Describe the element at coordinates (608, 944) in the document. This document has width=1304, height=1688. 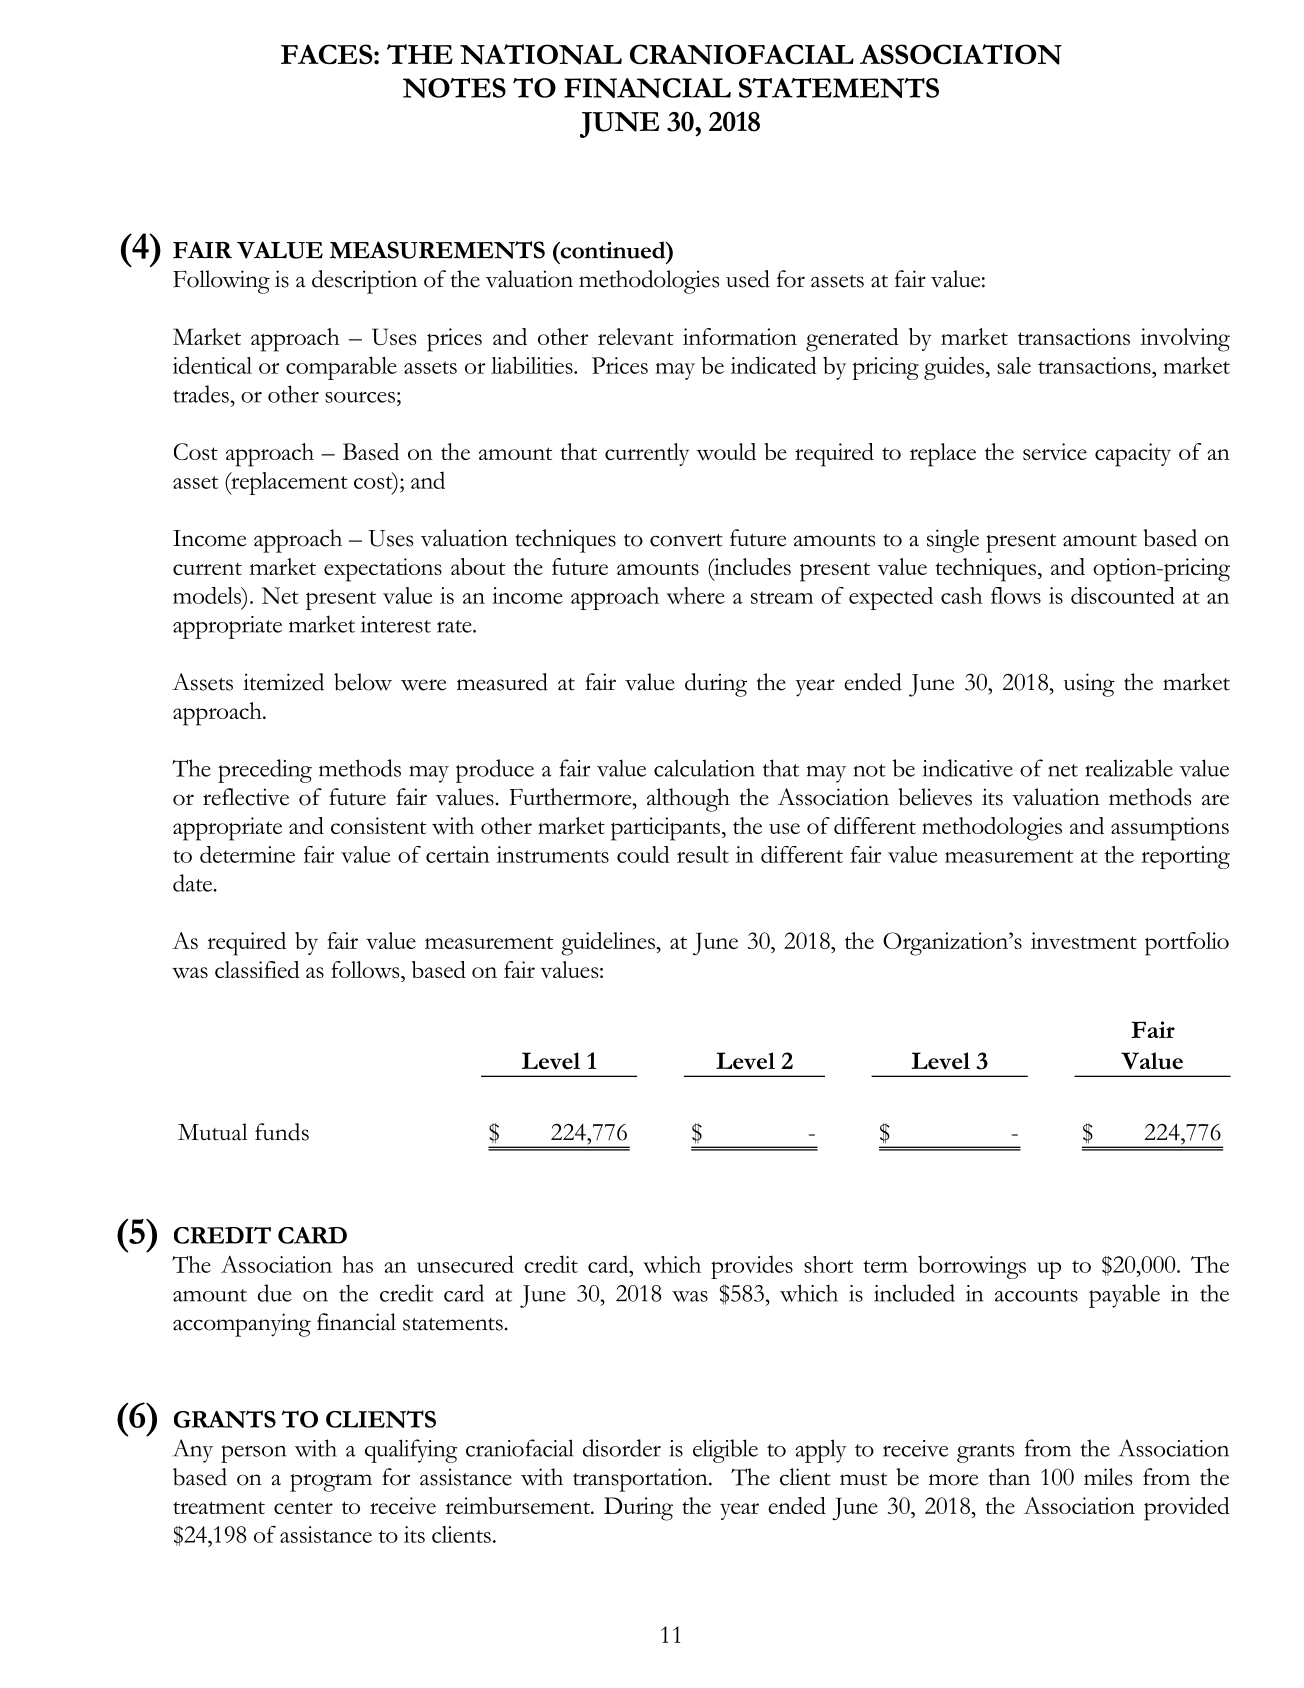
I see `guidelines` at that location.
